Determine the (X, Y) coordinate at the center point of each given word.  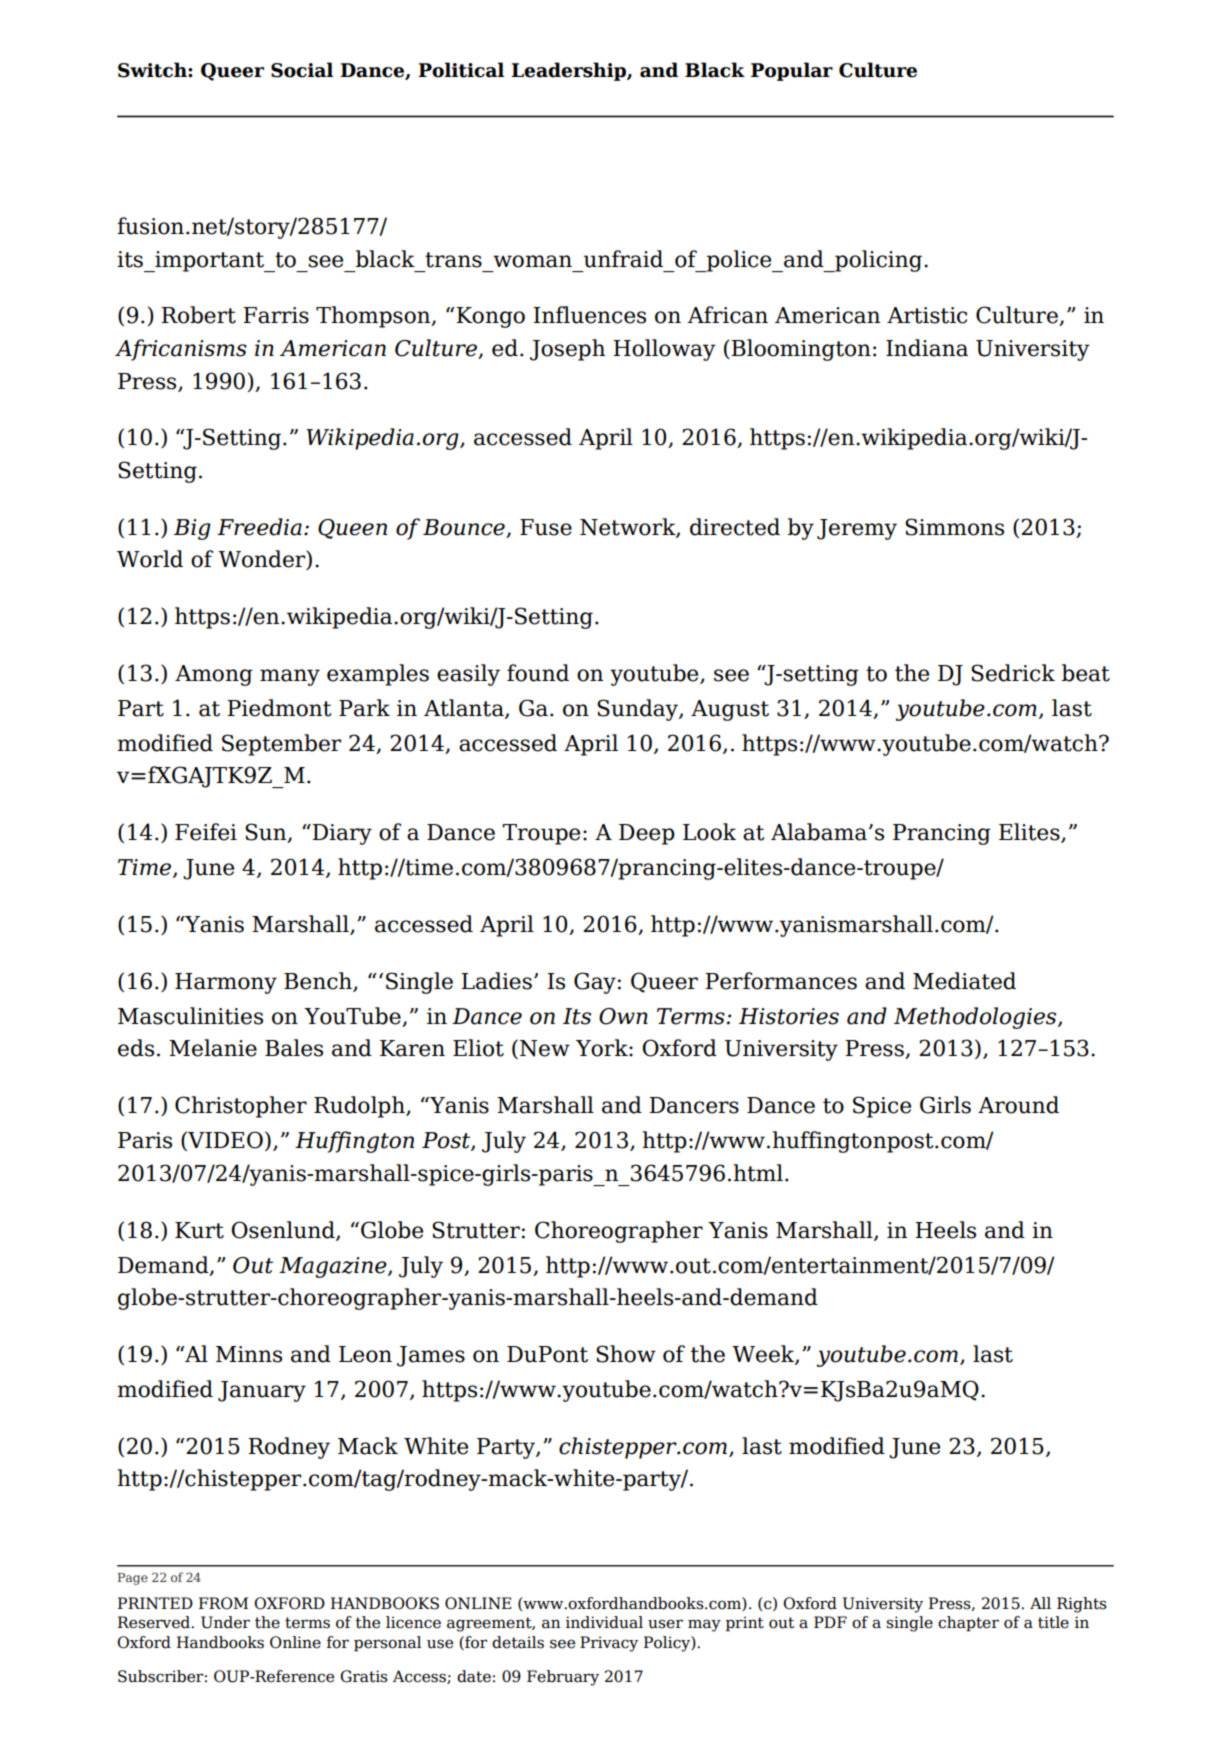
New (545, 1048)
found (538, 673)
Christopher (241, 1107)
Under (225, 1622)
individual (604, 1622)
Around (1018, 1105)
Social (302, 70)
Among (214, 675)
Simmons (954, 527)
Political (461, 70)
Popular (792, 71)
